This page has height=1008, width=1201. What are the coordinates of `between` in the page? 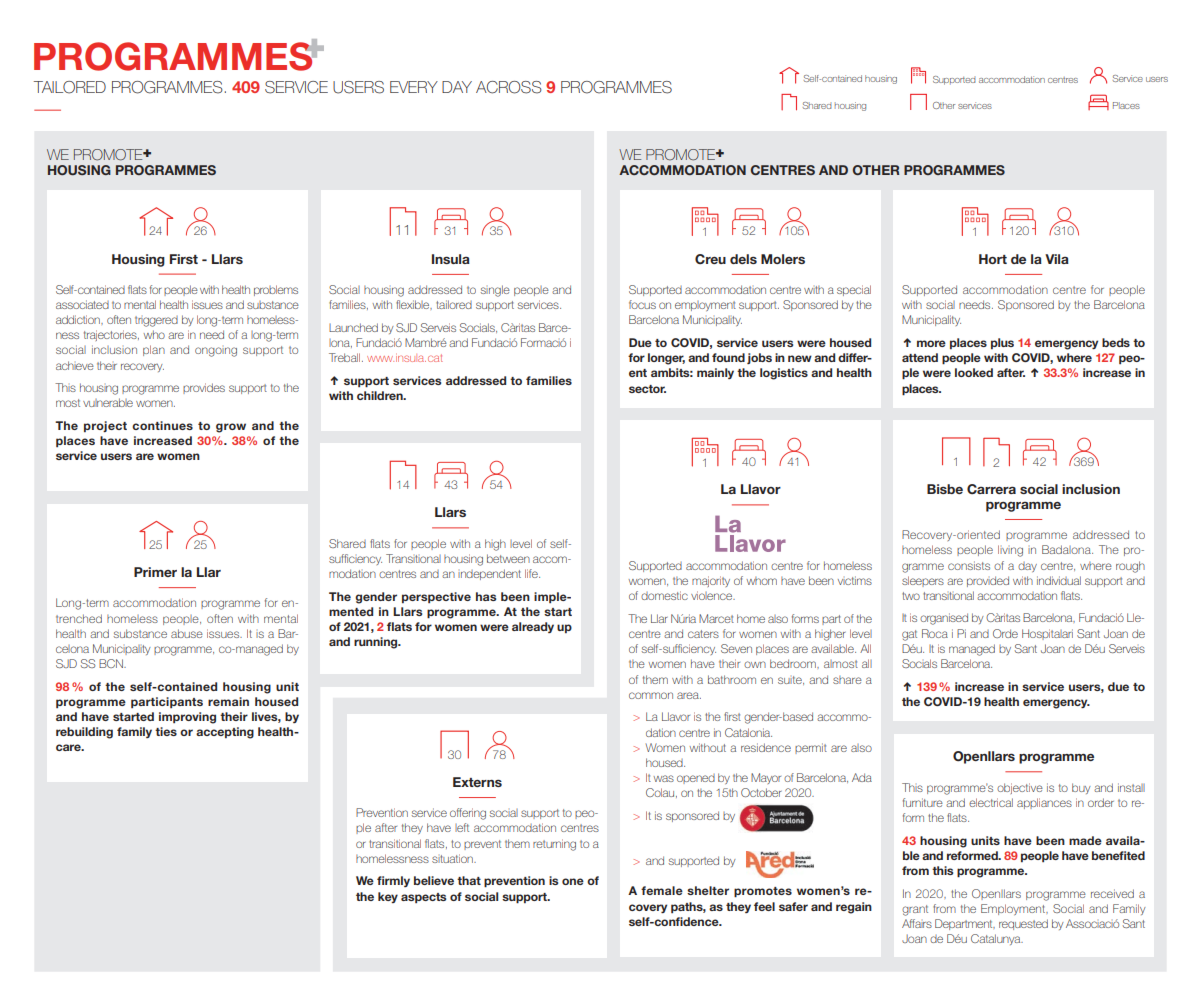 It's located at (508, 558).
